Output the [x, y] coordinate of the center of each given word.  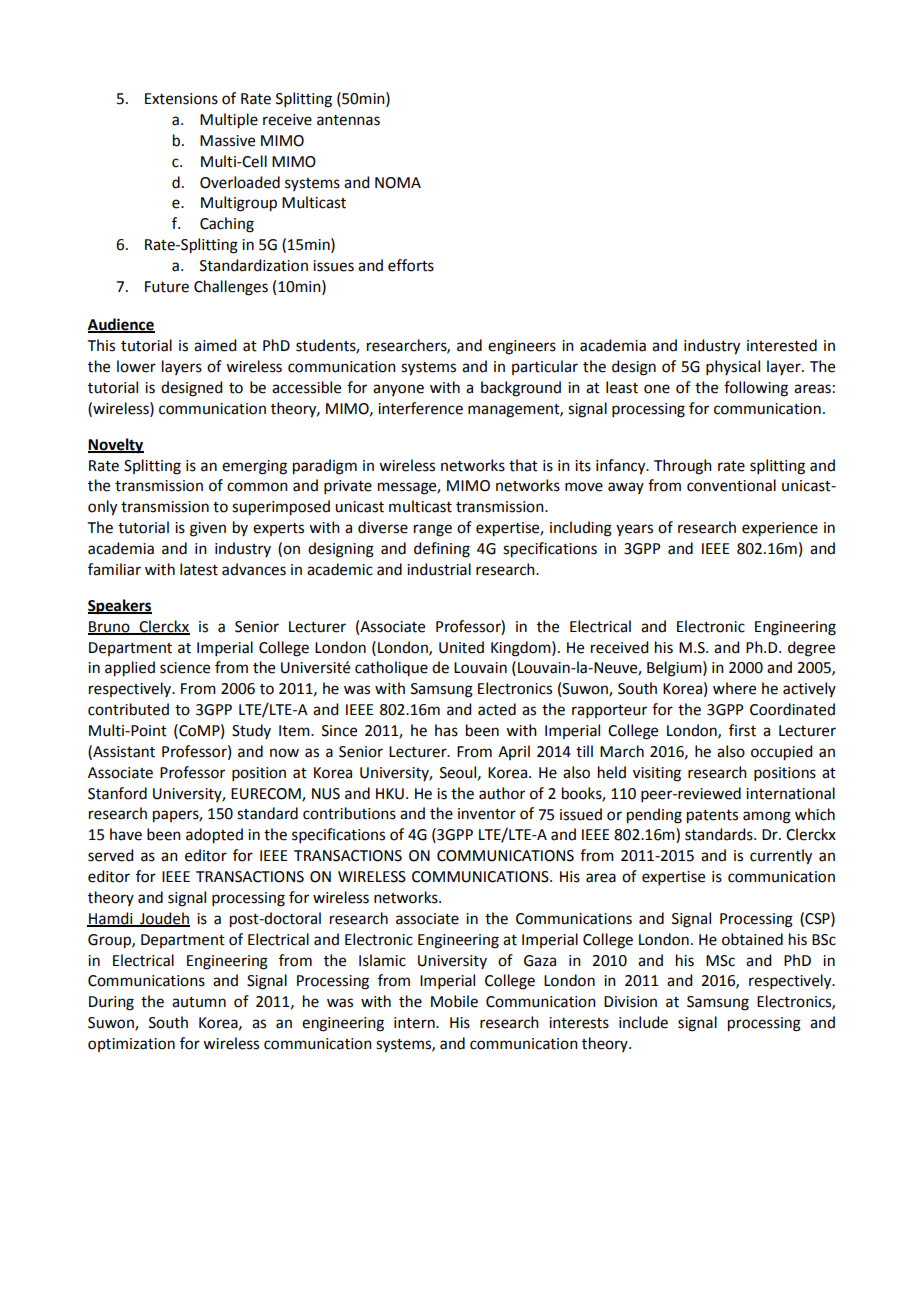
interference [420, 408]
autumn [199, 1002]
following [756, 389]
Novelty [116, 446]
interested [782, 345]
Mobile [454, 1001]
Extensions [181, 99]
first [742, 730]
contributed [128, 709]
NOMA [398, 183]
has [446, 730]
